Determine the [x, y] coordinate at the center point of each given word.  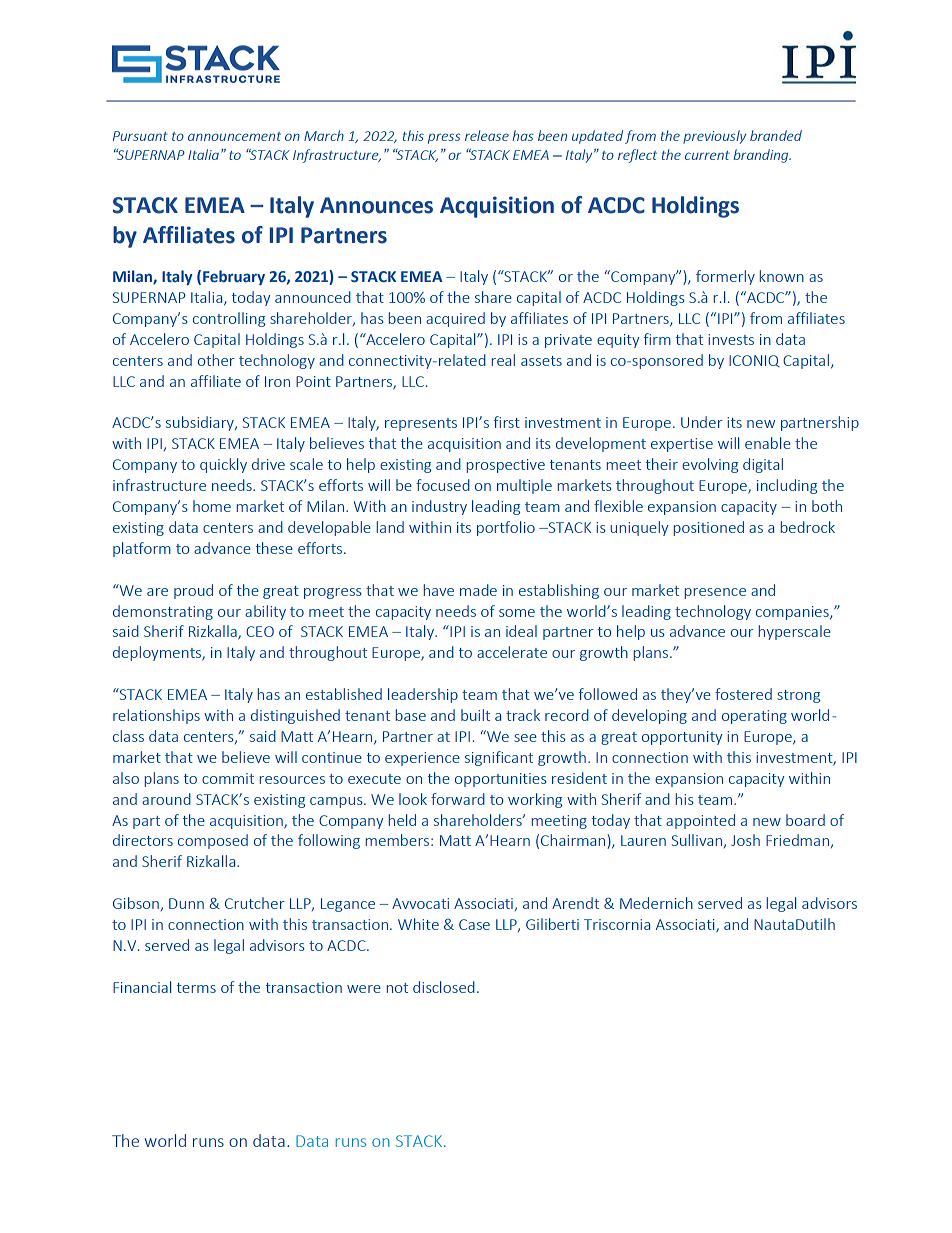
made [478, 590]
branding [762, 156]
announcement [234, 136]
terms [196, 988]
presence [715, 593]
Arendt [575, 903]
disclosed [444, 987]
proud [193, 591]
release [487, 135]
